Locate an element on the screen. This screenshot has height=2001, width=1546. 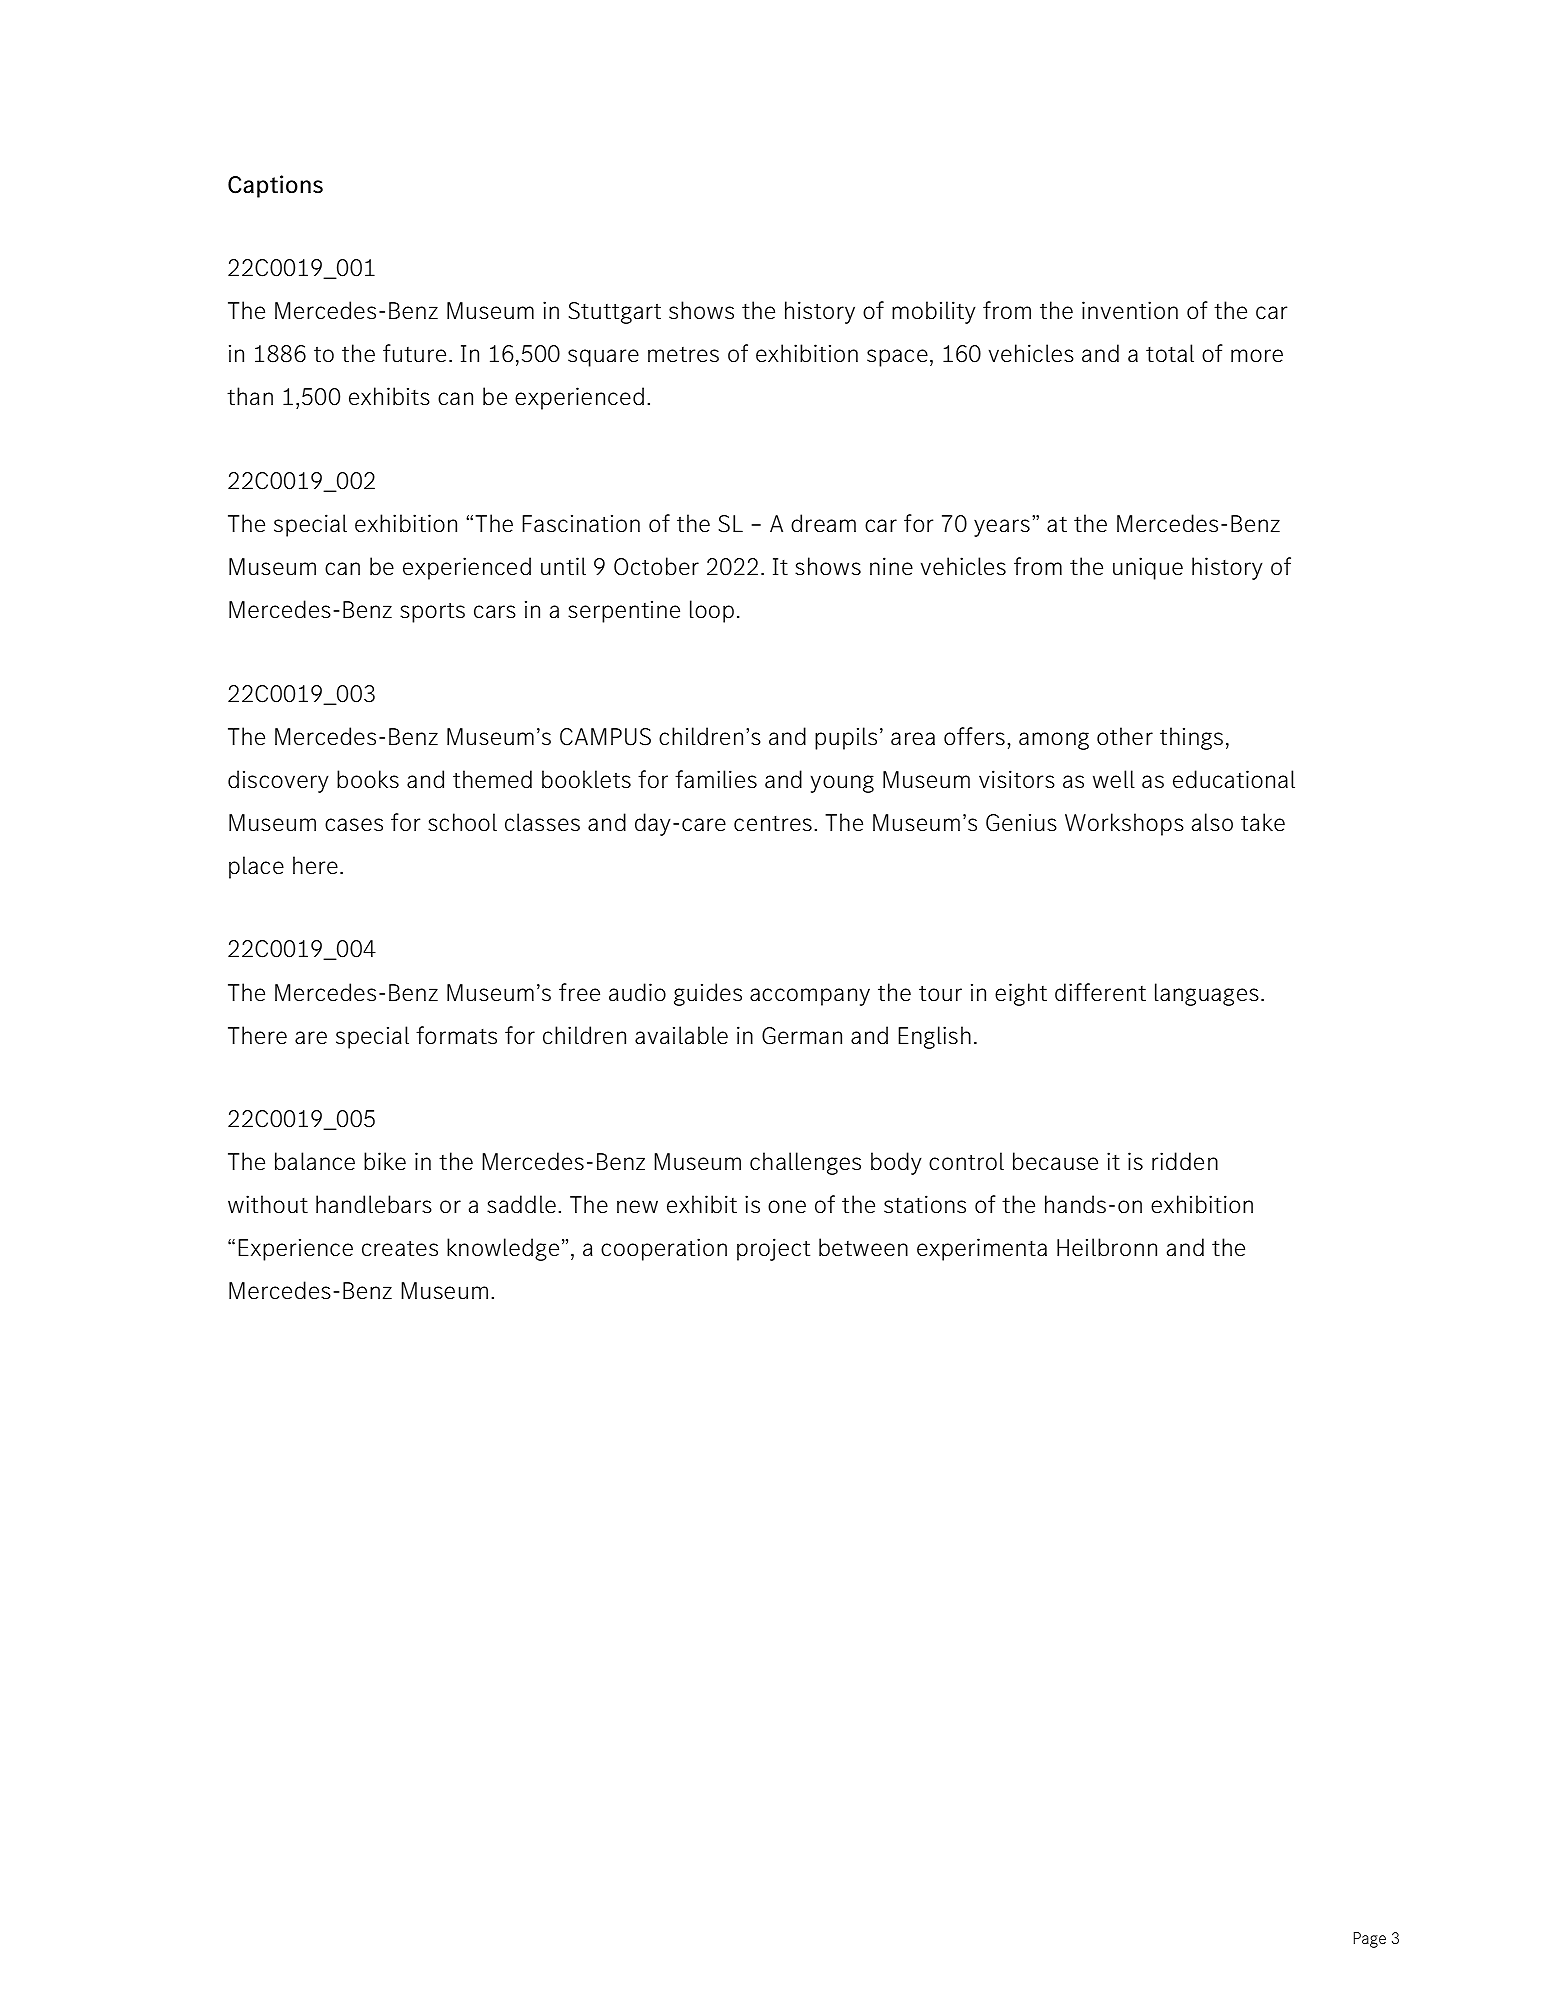
educational is located at coordinates (1234, 779).
